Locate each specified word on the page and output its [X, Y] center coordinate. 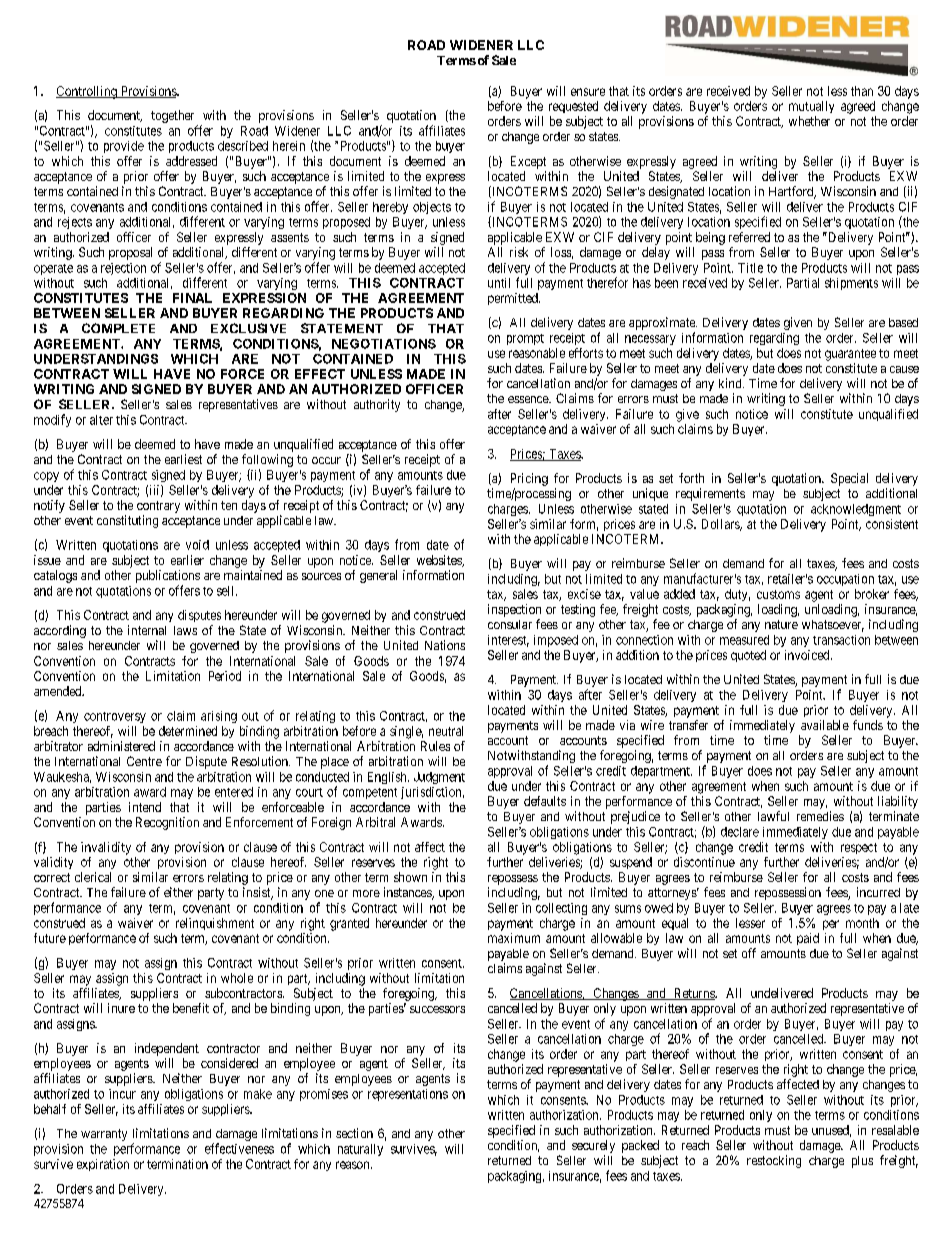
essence [529, 399]
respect [859, 848]
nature [781, 624]
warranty [104, 1135]
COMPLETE [118, 328]
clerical [93, 877]
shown [410, 877]
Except [528, 162]
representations [408, 1095]
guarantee [850, 355]
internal [147, 630]
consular [510, 624]
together [172, 116]
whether [809, 121]
